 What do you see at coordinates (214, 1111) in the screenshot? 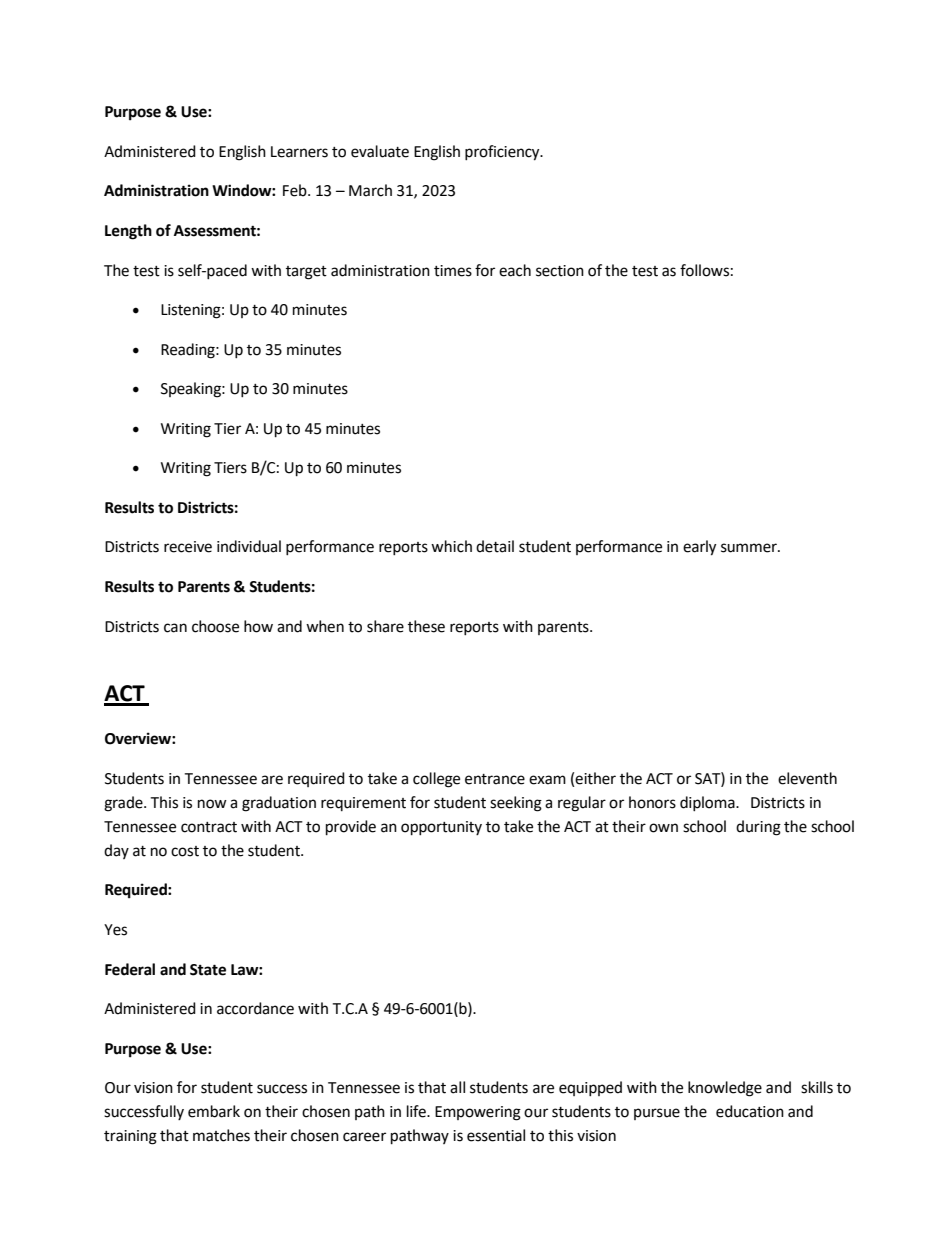
I see `embark` at bounding box center [214, 1111].
